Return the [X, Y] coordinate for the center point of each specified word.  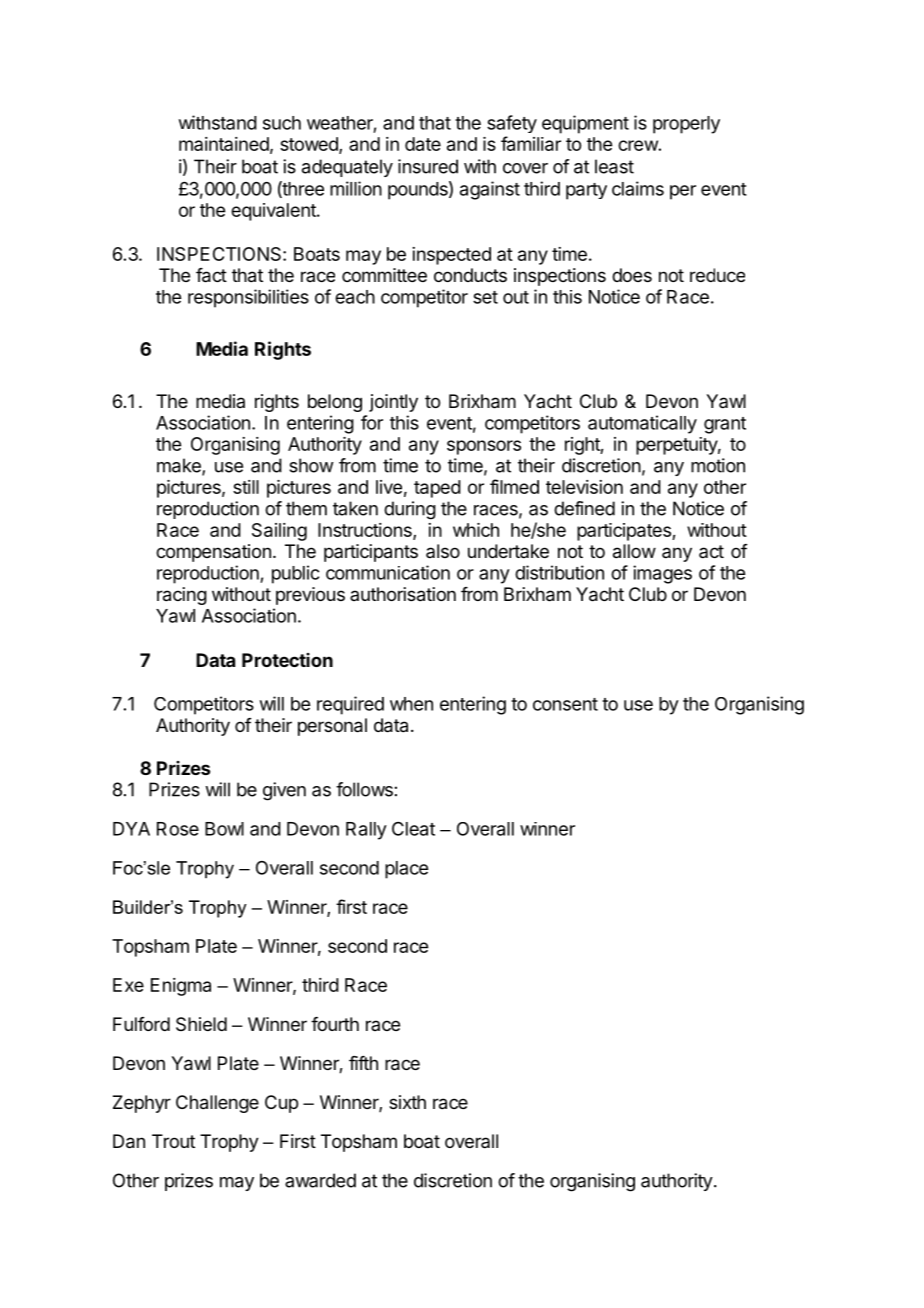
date [423, 144]
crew [638, 145]
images [662, 574]
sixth [407, 1102]
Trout [173, 1141]
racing [182, 596]
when [411, 704]
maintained [224, 144]
